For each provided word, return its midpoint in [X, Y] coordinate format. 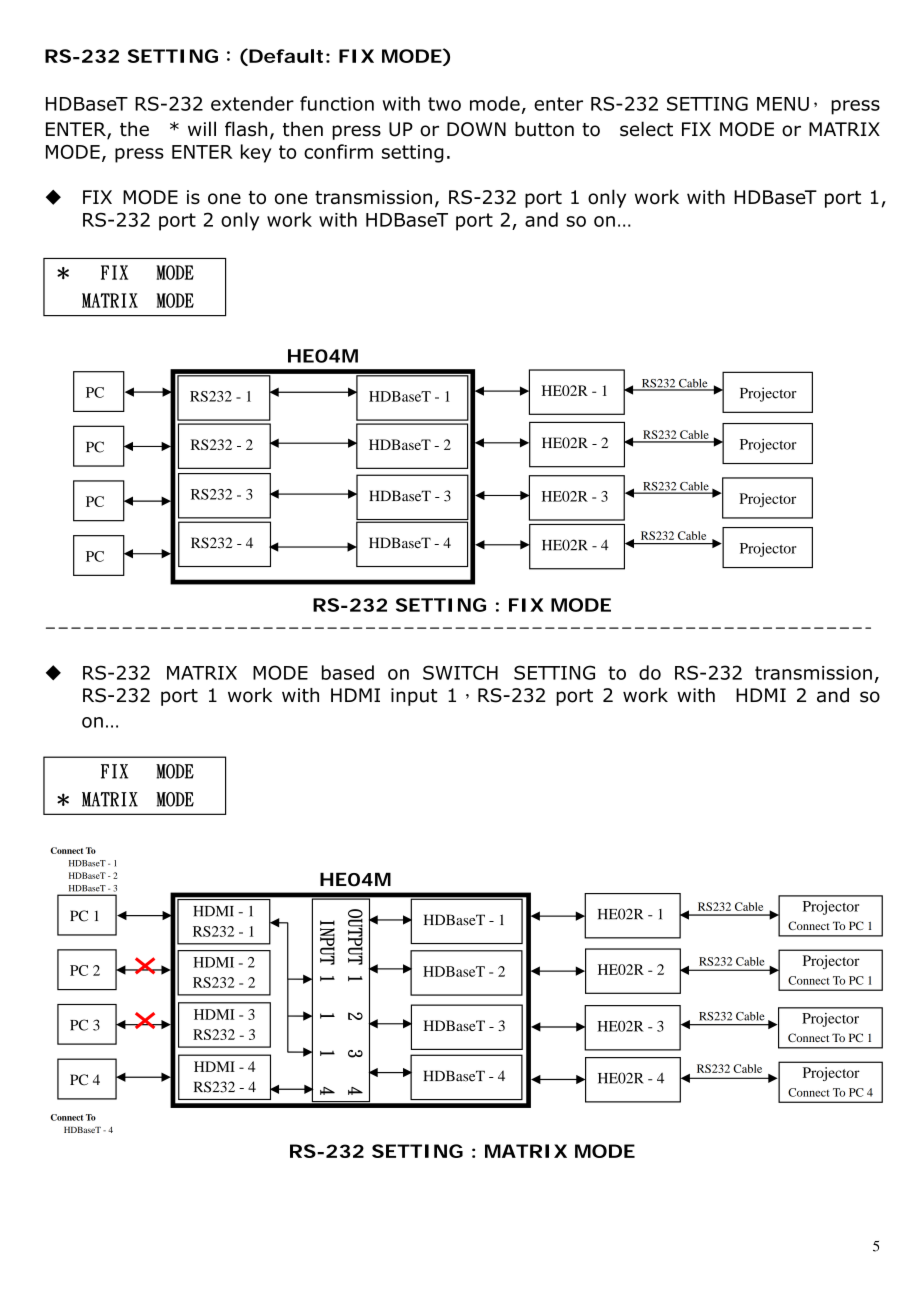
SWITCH [460, 672]
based [348, 672]
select [646, 129]
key [256, 153]
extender [252, 103]
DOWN [476, 129]
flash [246, 129]
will [202, 128]
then [303, 129]
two [444, 104]
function [337, 103]
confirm [338, 151]
